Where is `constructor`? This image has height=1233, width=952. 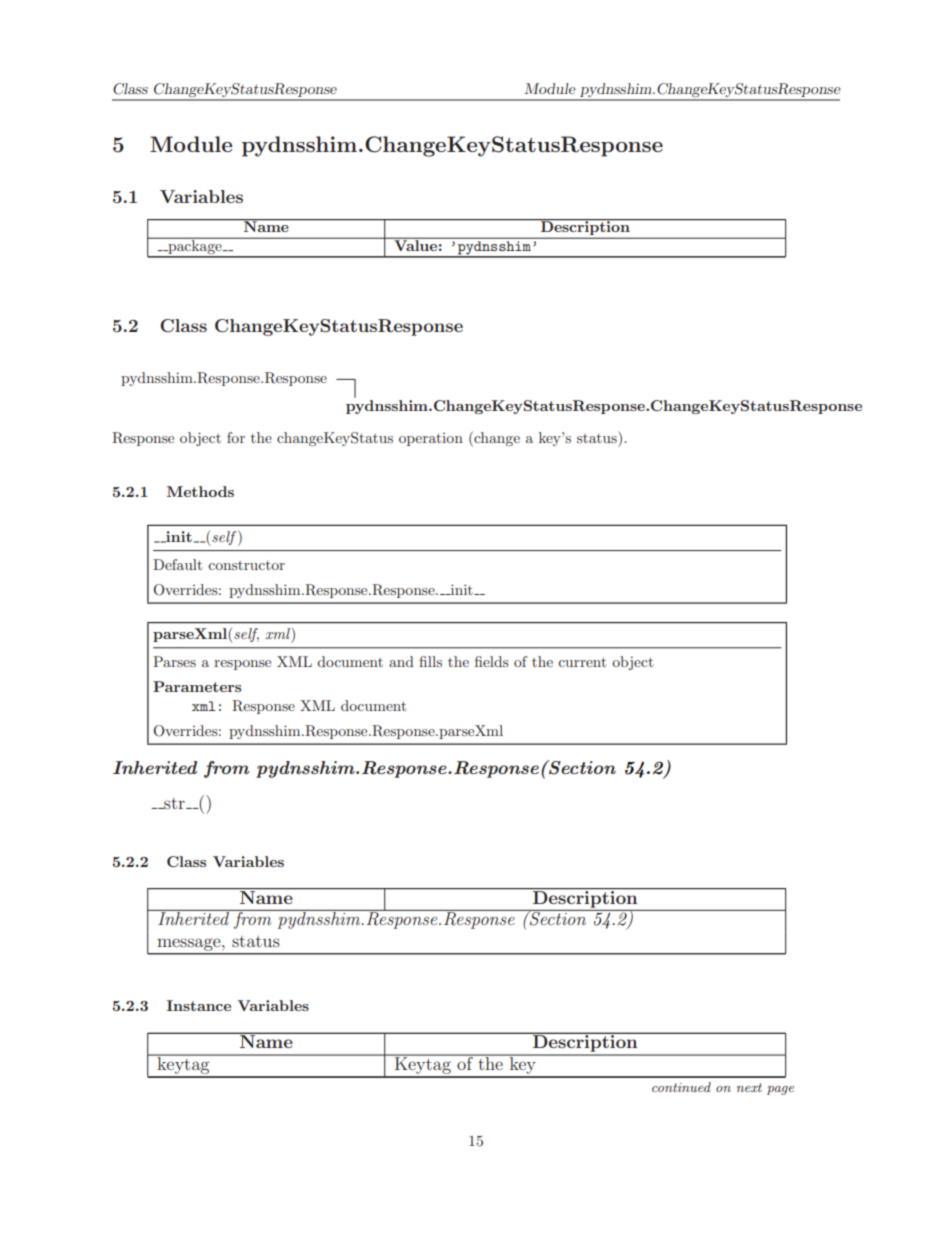 constructor is located at coordinates (246, 565).
